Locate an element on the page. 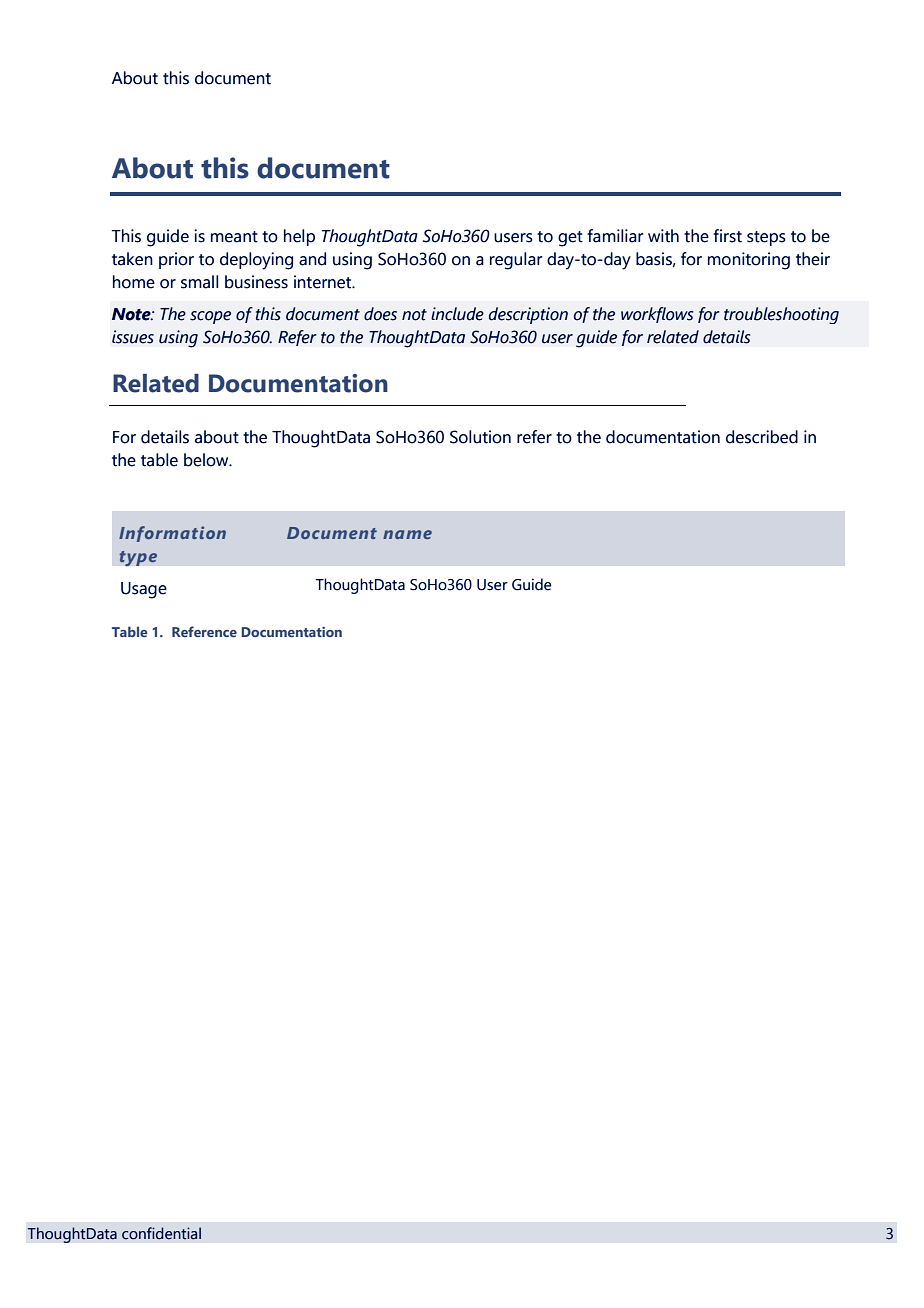 The height and width of the image is (1308, 924). small is located at coordinates (199, 282).
